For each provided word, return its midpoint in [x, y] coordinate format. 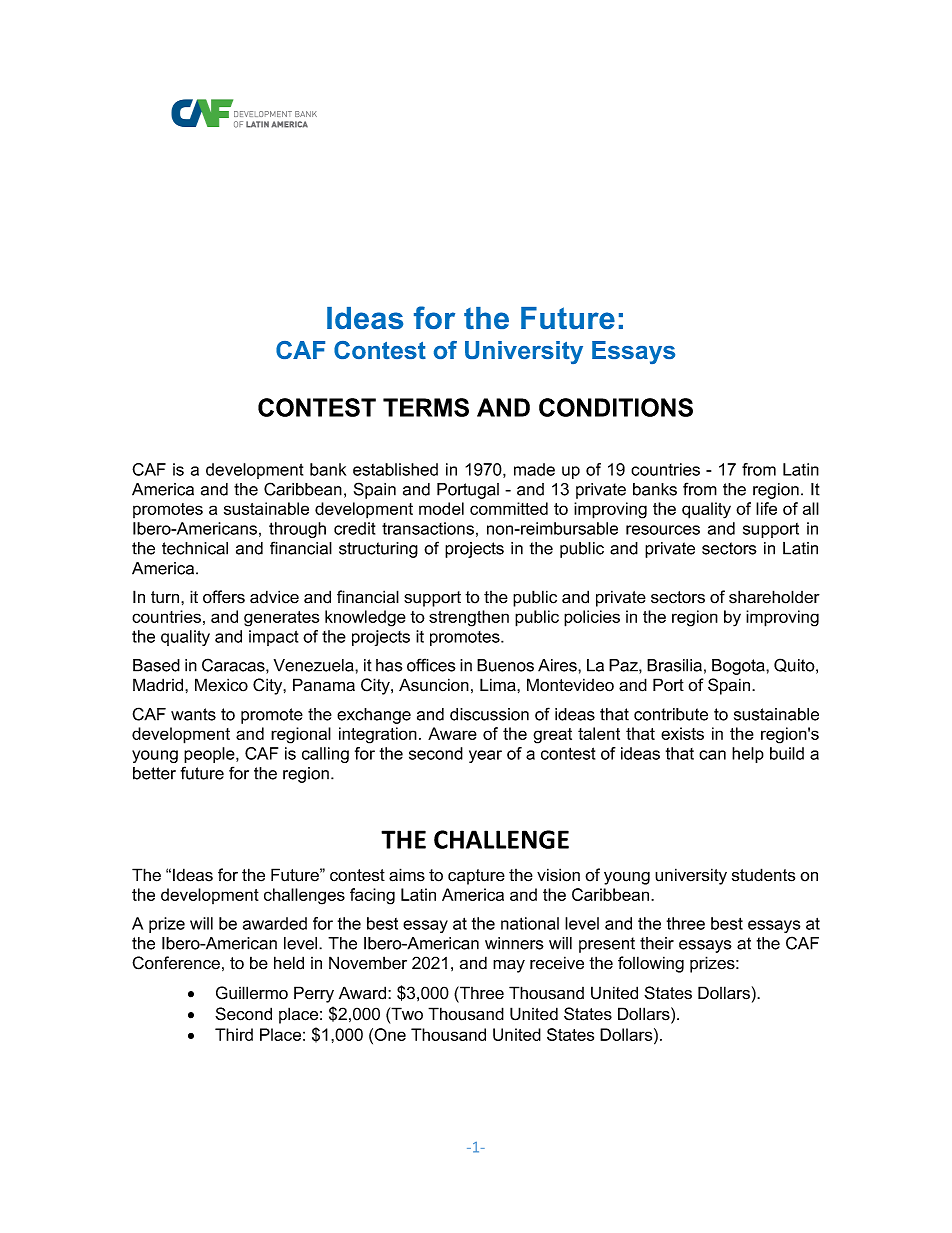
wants [193, 714]
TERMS [426, 407]
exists [682, 733]
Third [234, 1034]
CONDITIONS [616, 407]
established [395, 469]
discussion [489, 714]
